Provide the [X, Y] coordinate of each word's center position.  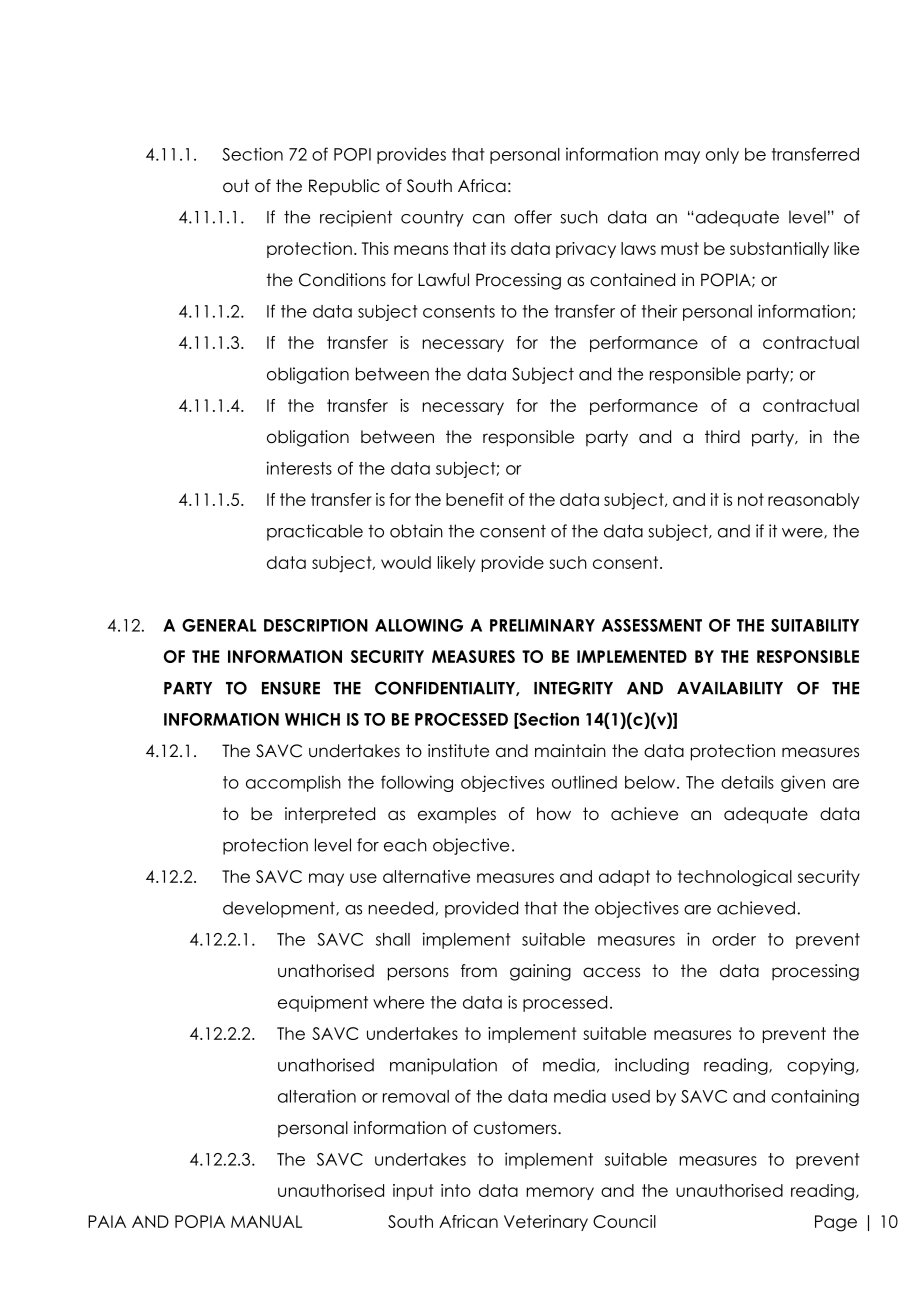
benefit [475, 499]
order [734, 939]
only [722, 156]
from [479, 971]
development [280, 909]
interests [299, 468]
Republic [344, 187]
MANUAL [266, 1221]
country [432, 218]
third [722, 437]
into [456, 1190]
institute [458, 751]
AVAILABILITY [730, 688]
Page [836, 1223]
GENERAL [219, 625]
